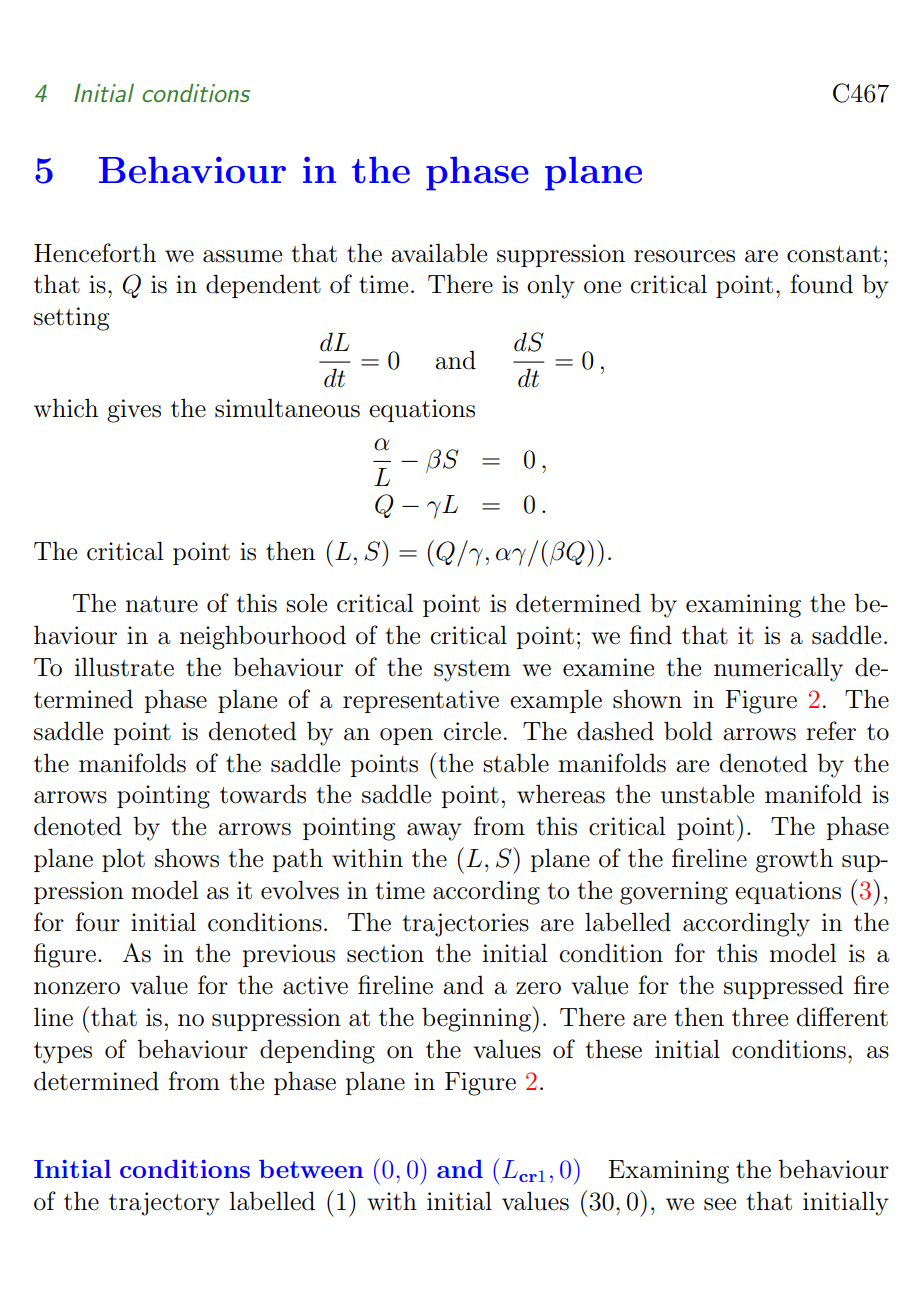 This screenshot has height=1311, width=924. I want to click on growth, so click(794, 860).
